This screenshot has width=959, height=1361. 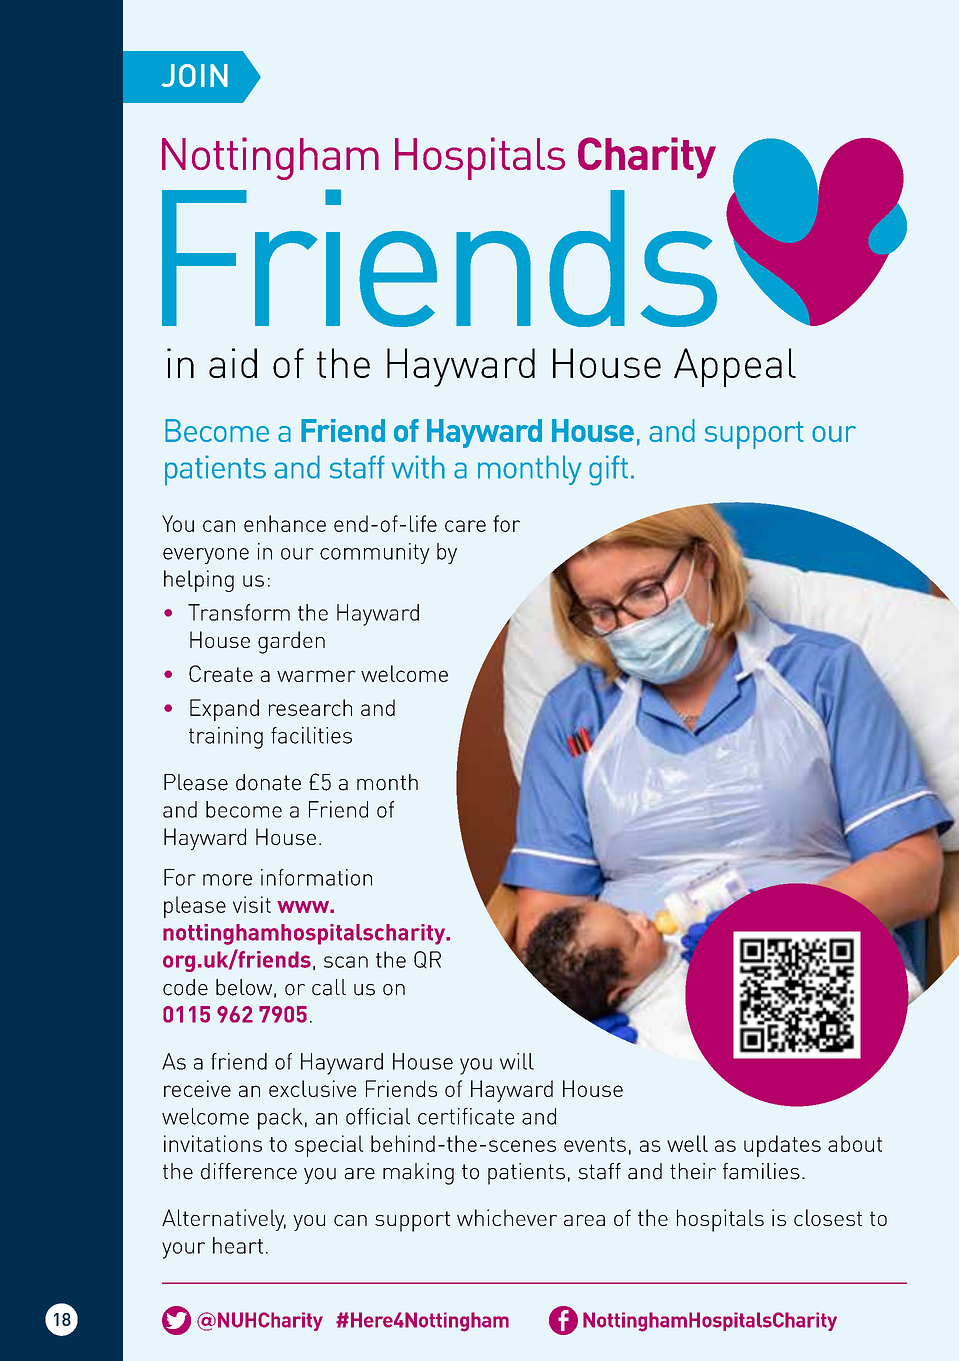 What do you see at coordinates (224, 1220) in the screenshot?
I see `Alternatively` at bounding box center [224, 1220].
